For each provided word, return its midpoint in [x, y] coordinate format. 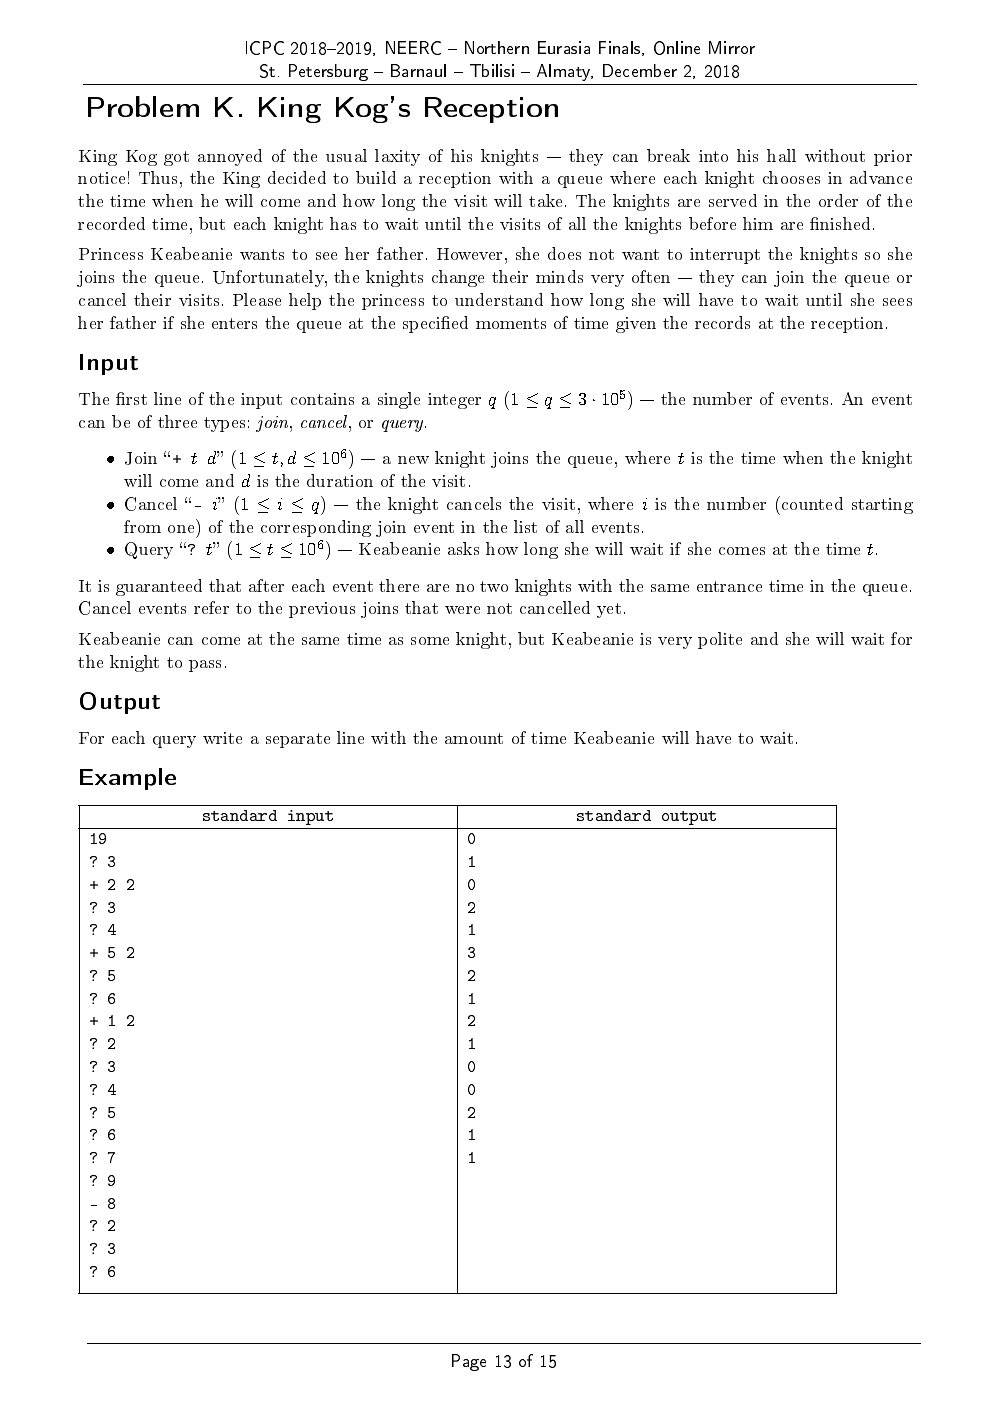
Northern [497, 47]
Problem [143, 106]
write [222, 738]
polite [720, 640]
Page [469, 1362]
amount [474, 738]
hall [781, 155]
